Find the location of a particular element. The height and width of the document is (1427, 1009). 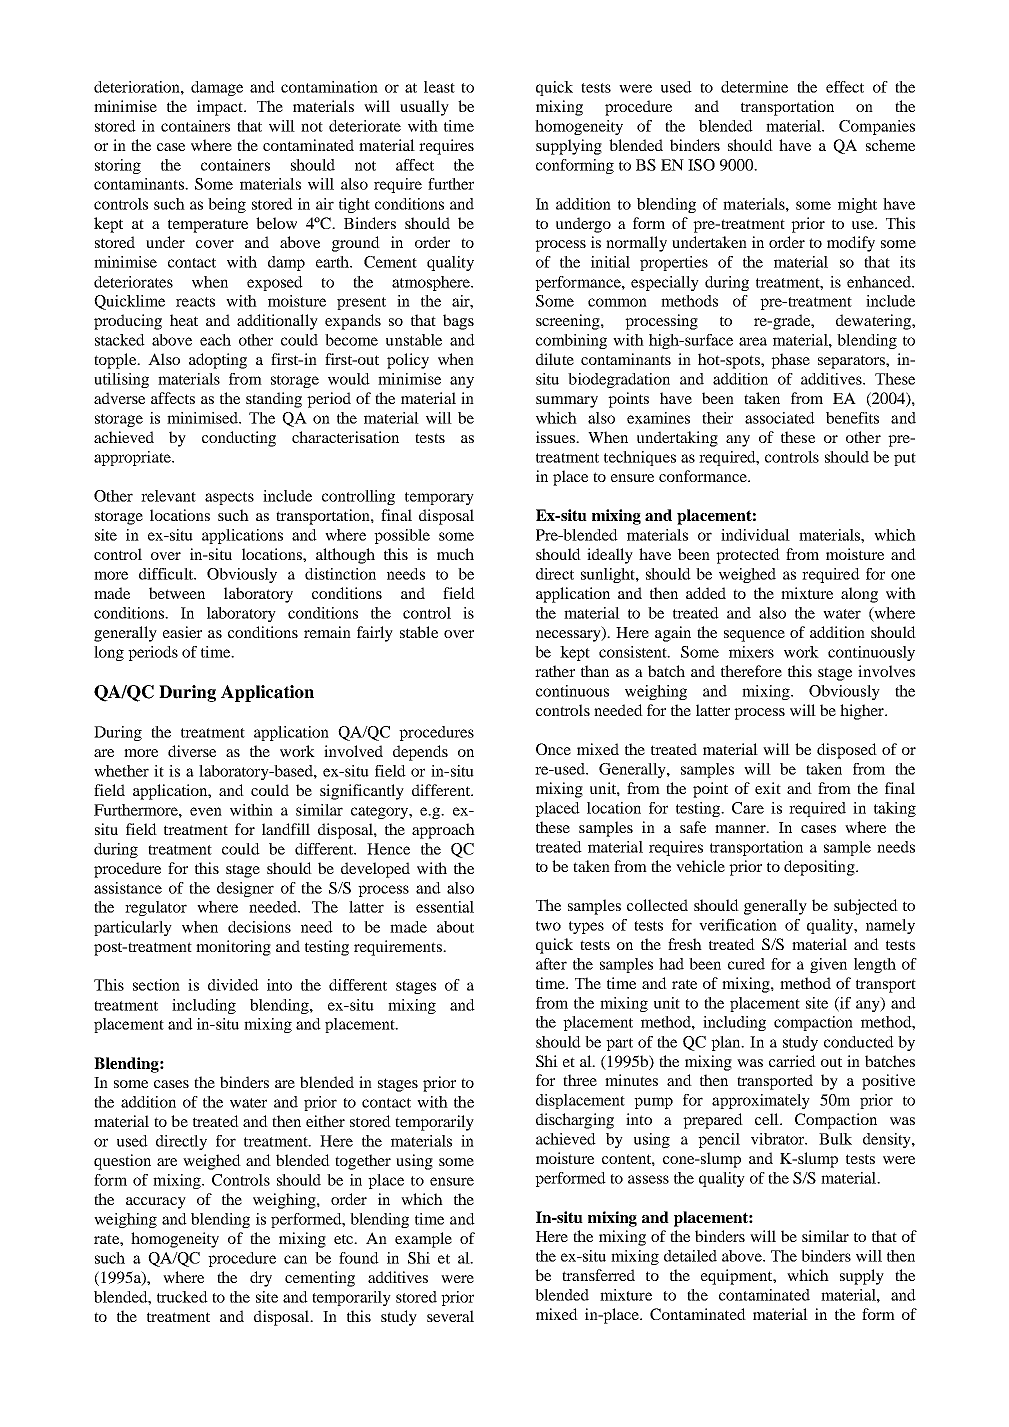

trucked is located at coordinates (182, 1297).
